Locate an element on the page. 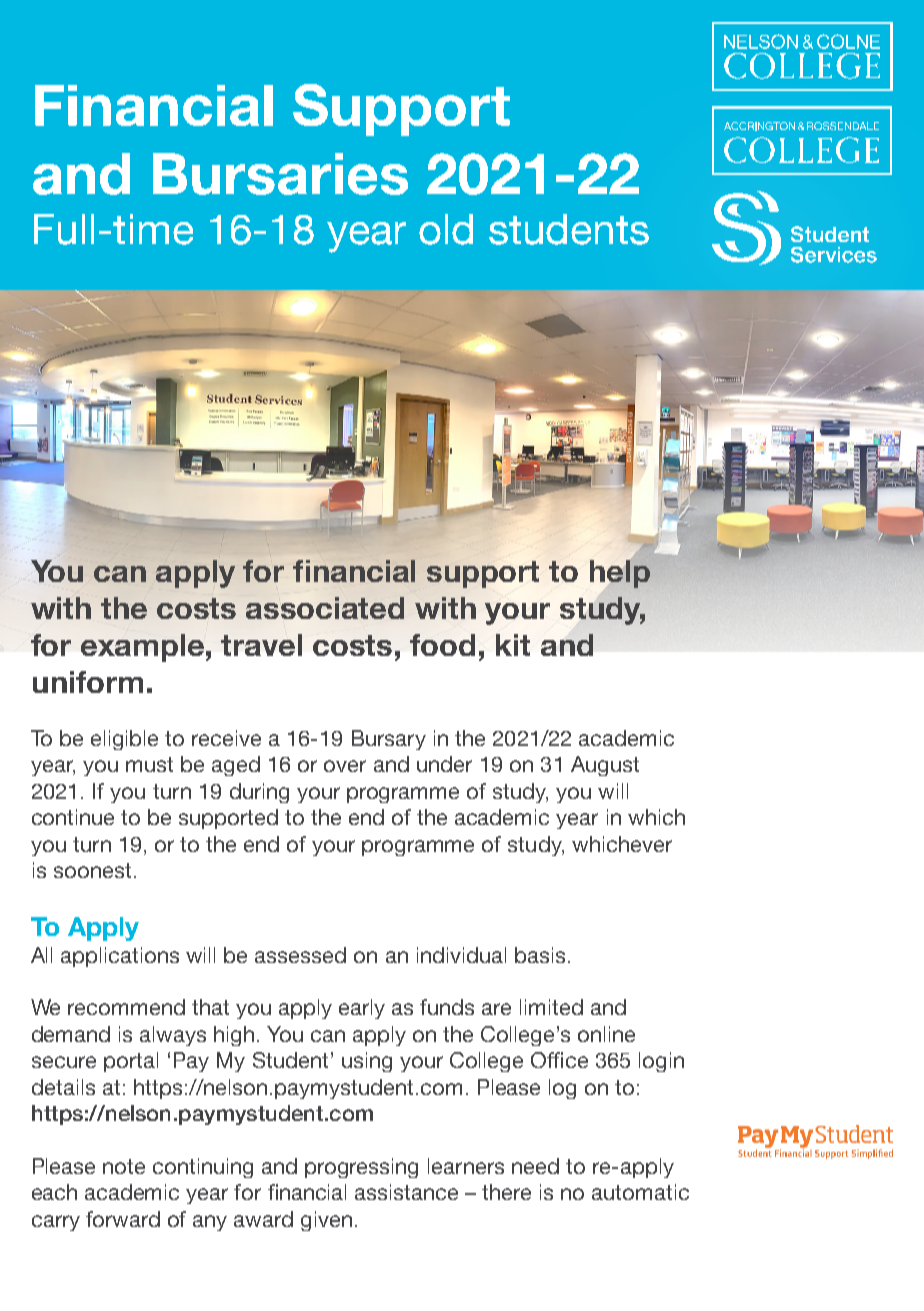 The height and width of the image is (1311, 924). note is located at coordinates (124, 1166).
